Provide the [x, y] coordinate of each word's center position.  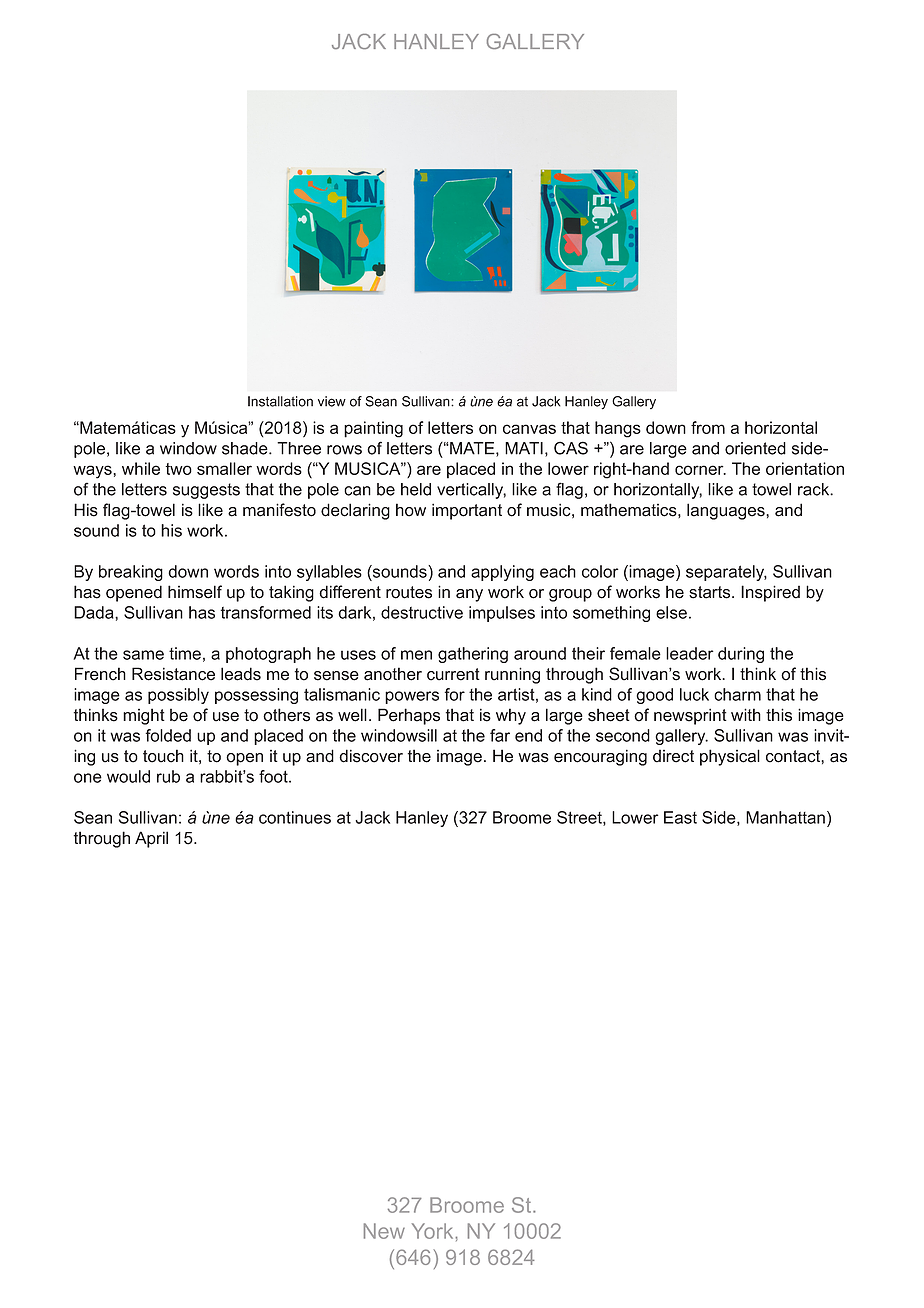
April [151, 839]
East [680, 817]
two [178, 469]
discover [371, 756]
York [434, 1231]
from [708, 427]
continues [295, 817]
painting [373, 429]
